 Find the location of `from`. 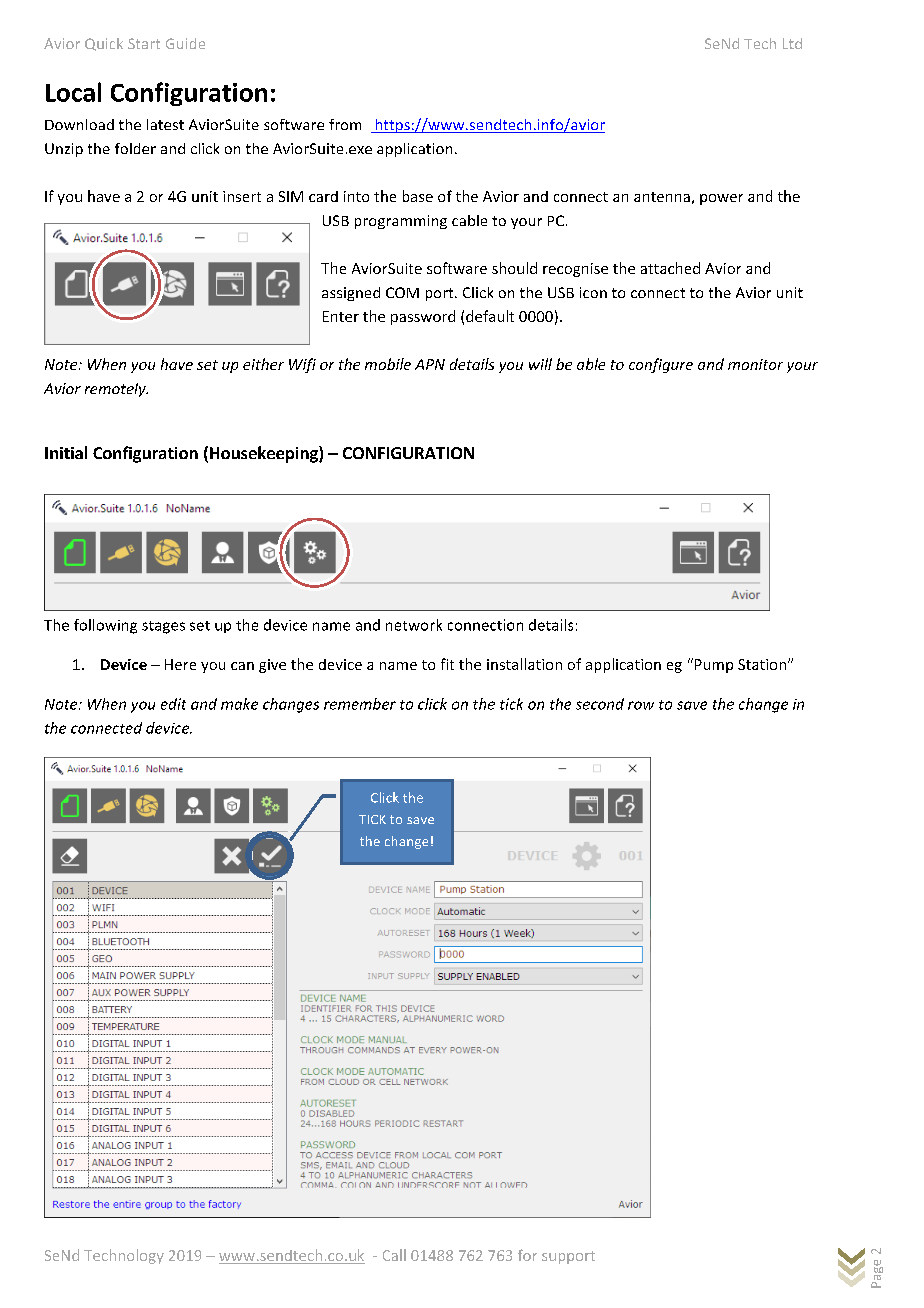

from is located at coordinates (345, 124).
